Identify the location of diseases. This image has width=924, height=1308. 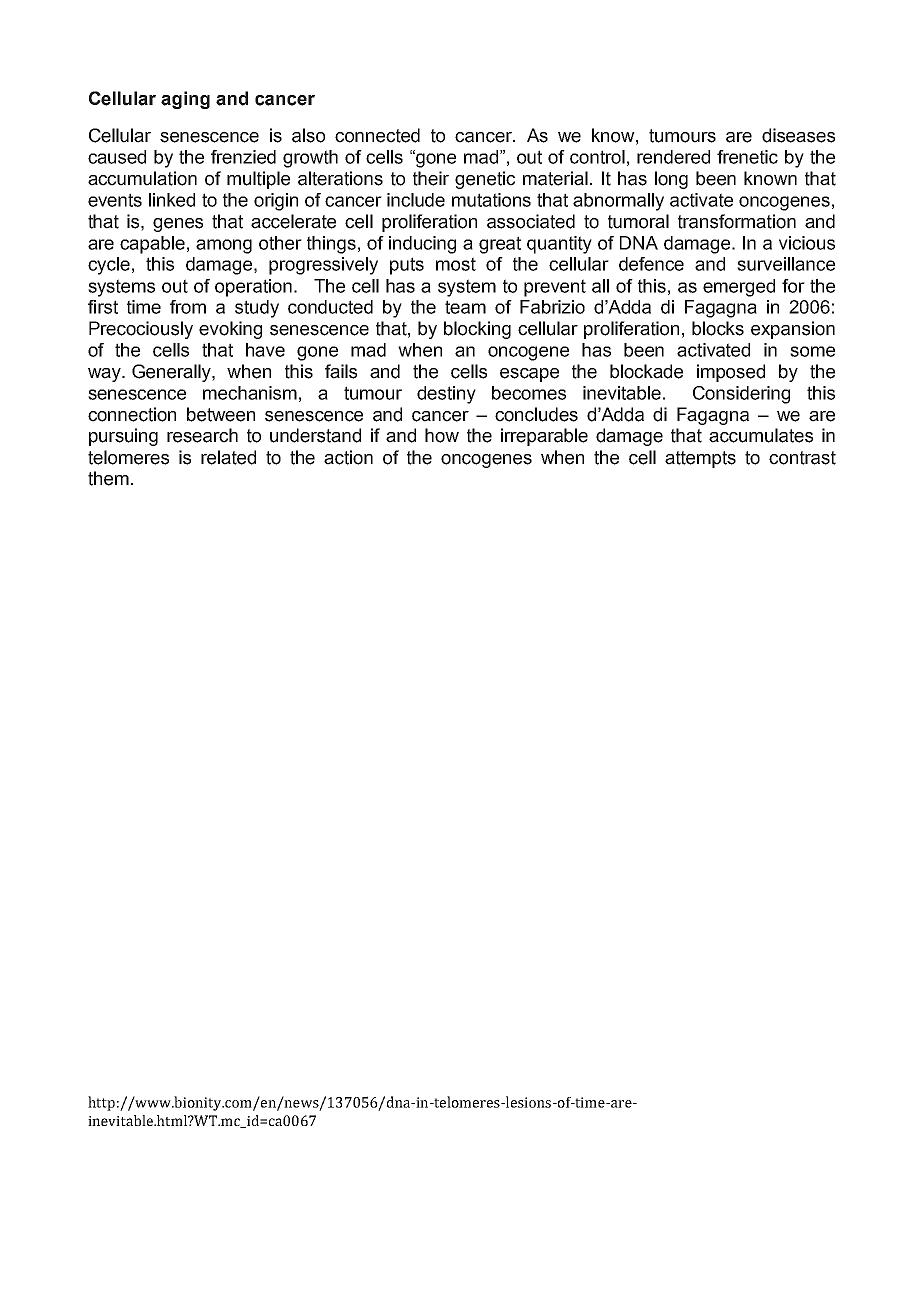
(798, 135).
